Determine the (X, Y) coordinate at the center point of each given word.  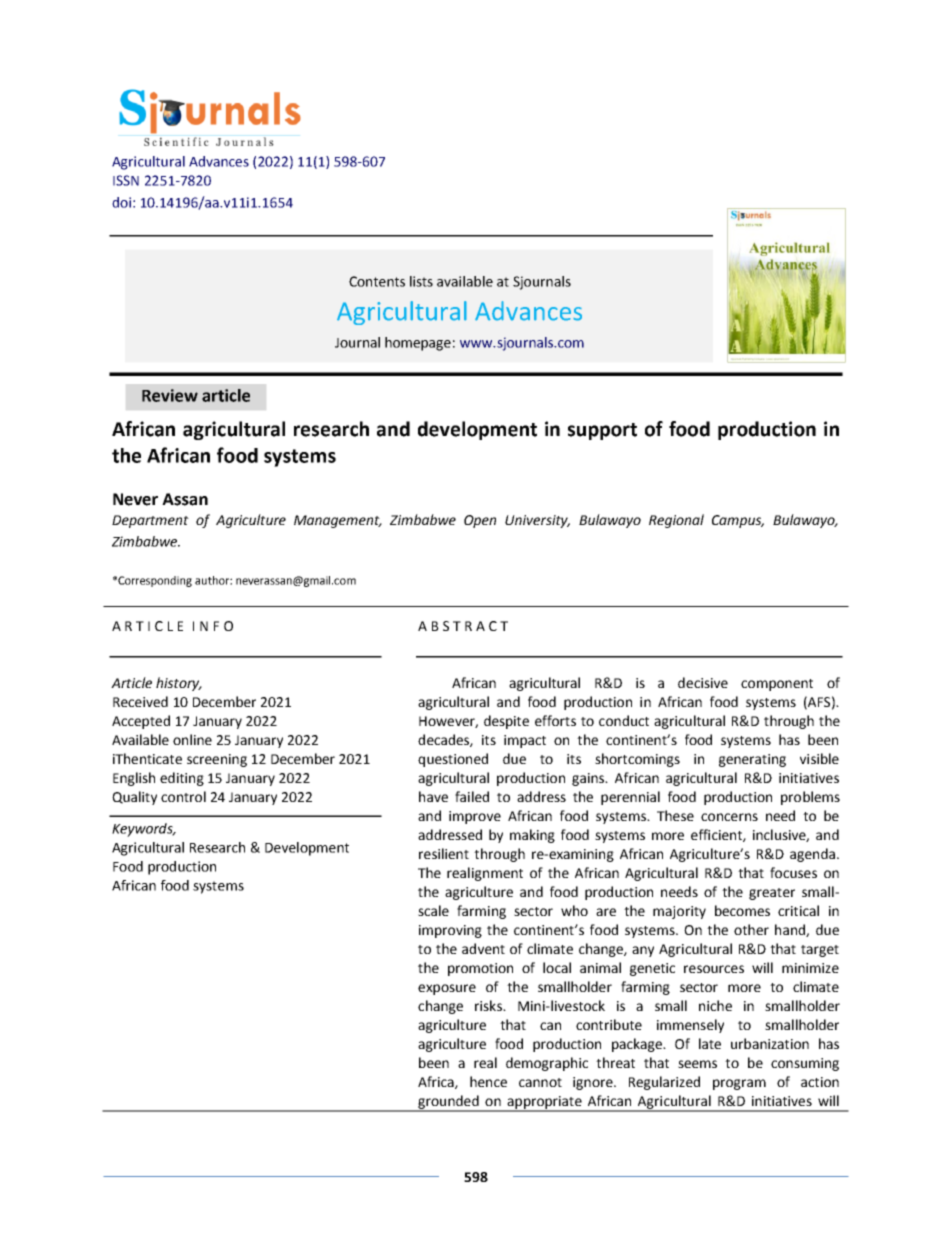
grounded (448, 1103)
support (602, 431)
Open (480, 521)
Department (150, 521)
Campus (738, 521)
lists (421, 281)
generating (752, 760)
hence (488, 1081)
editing (182, 779)
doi (121, 202)
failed (472, 796)
